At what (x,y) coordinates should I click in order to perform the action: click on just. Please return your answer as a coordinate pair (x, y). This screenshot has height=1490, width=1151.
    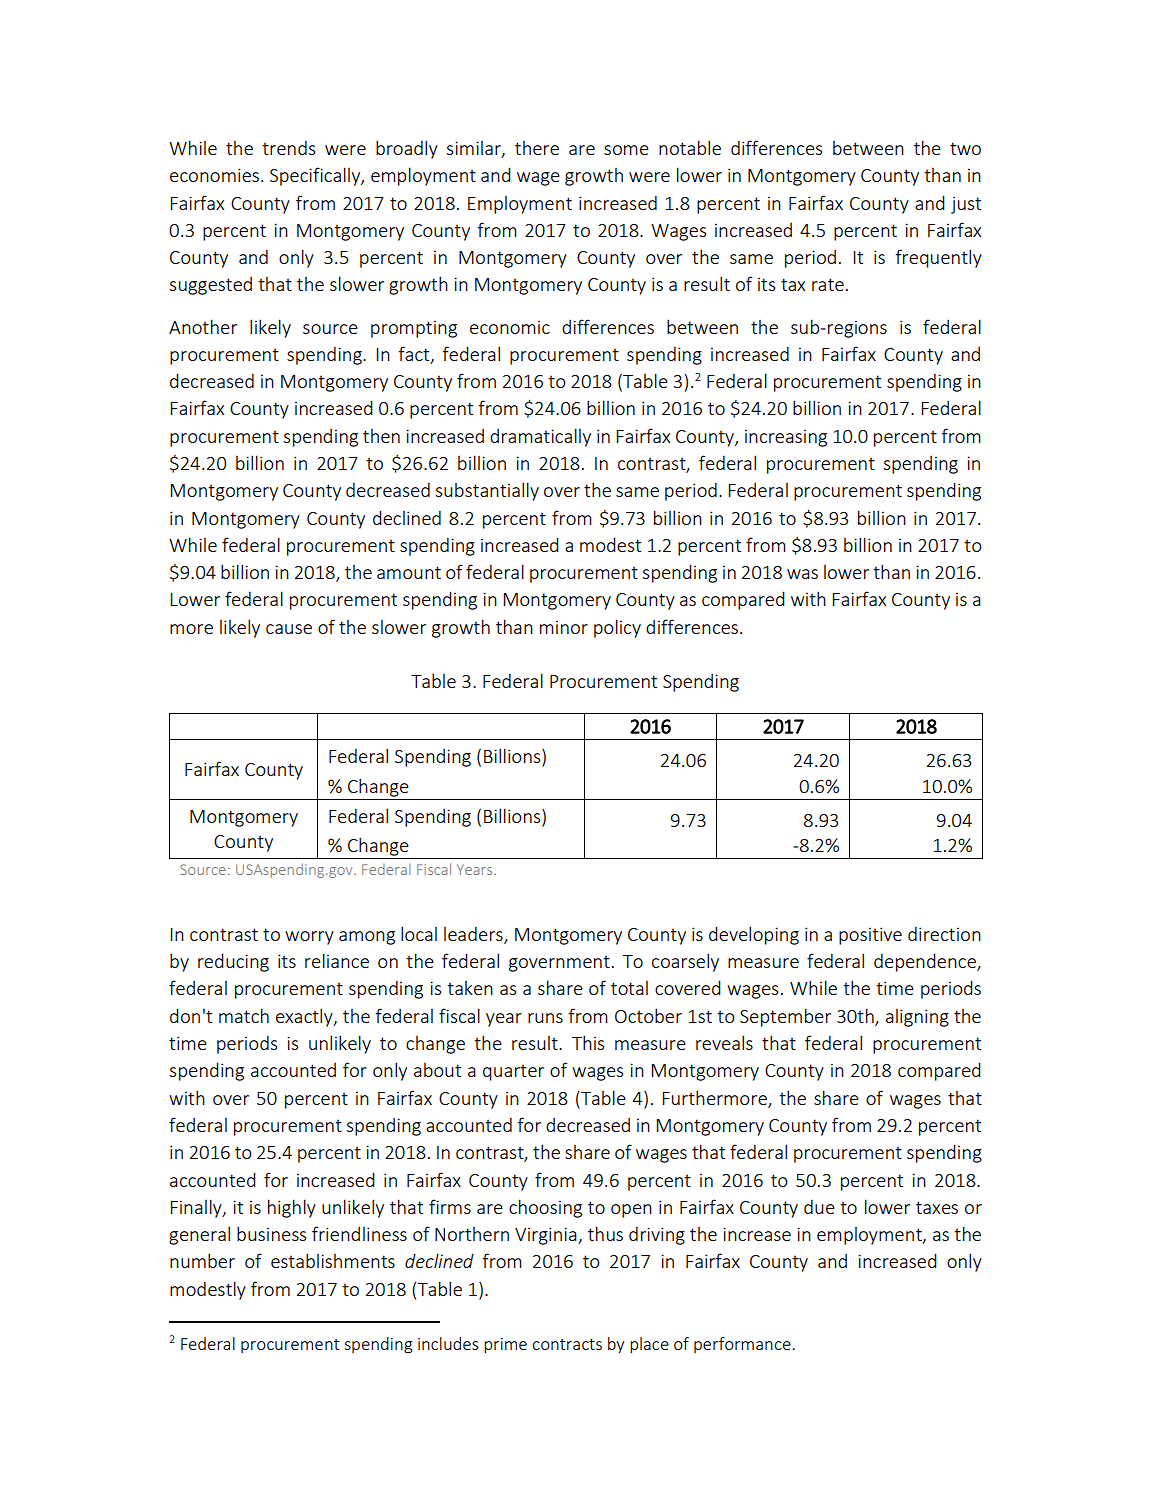
    Looking at the image, I should click on (966, 205).
